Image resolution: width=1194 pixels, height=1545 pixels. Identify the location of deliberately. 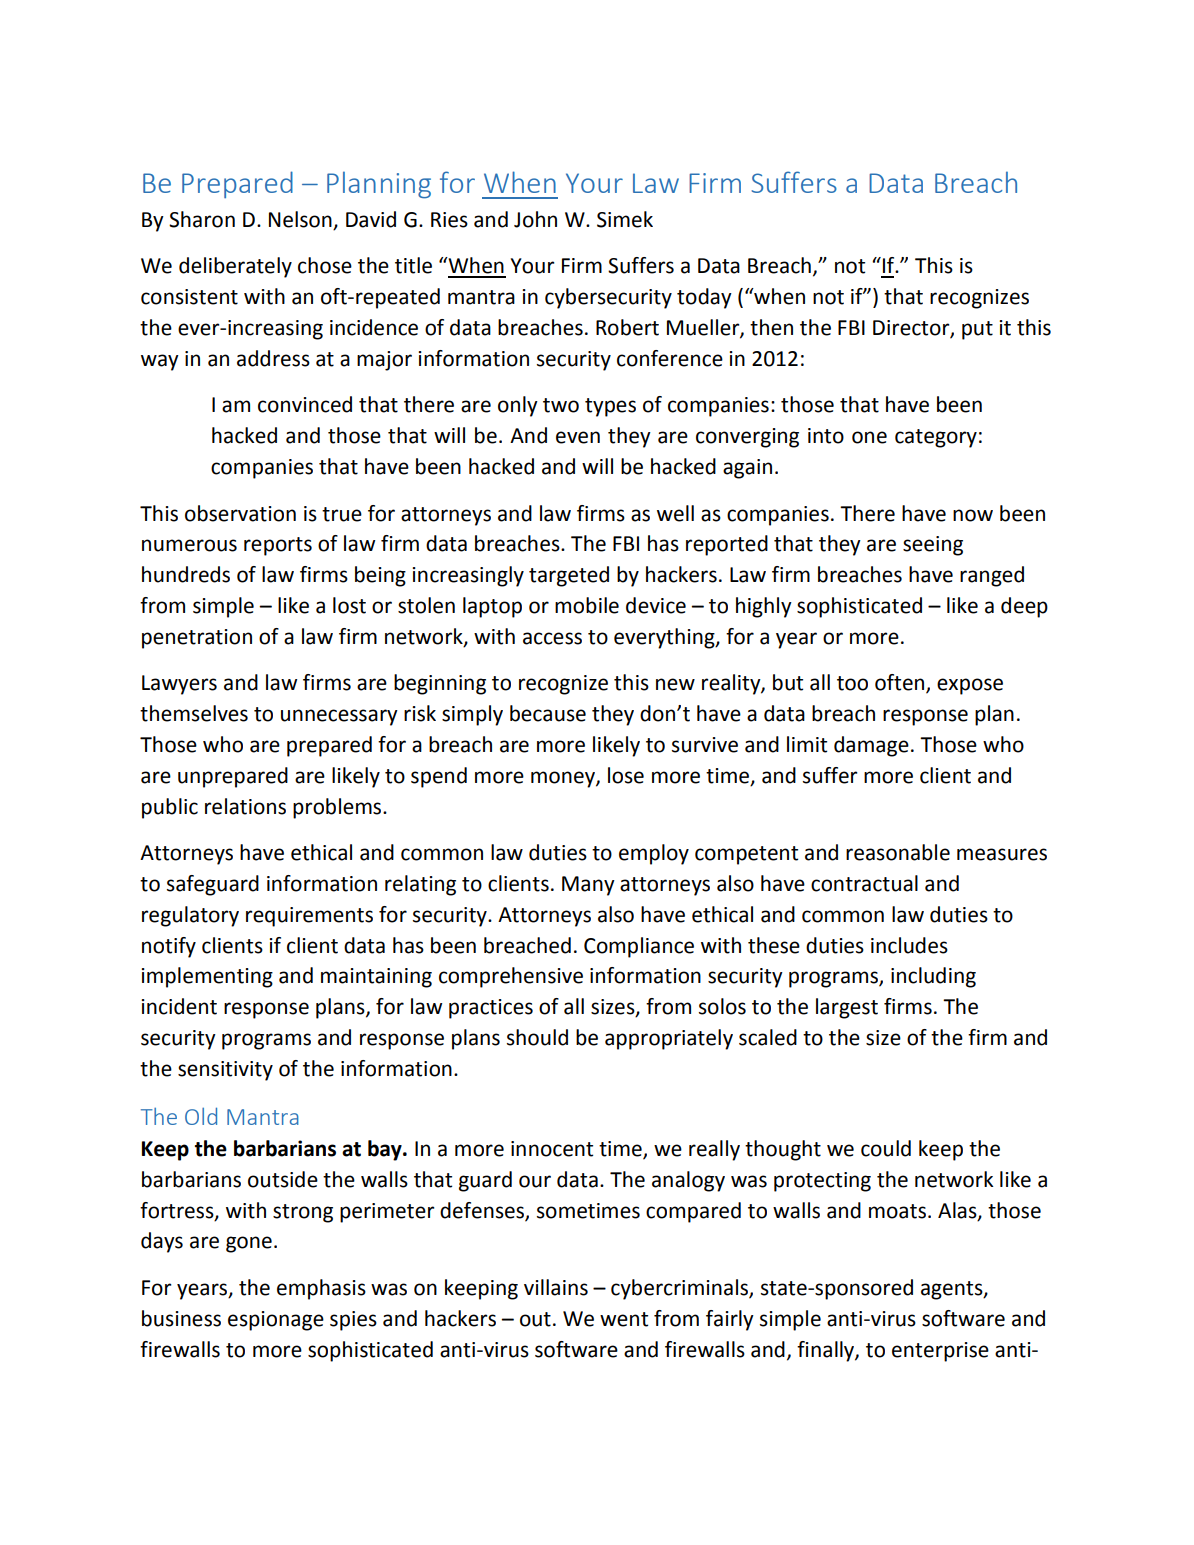
(235, 267).
